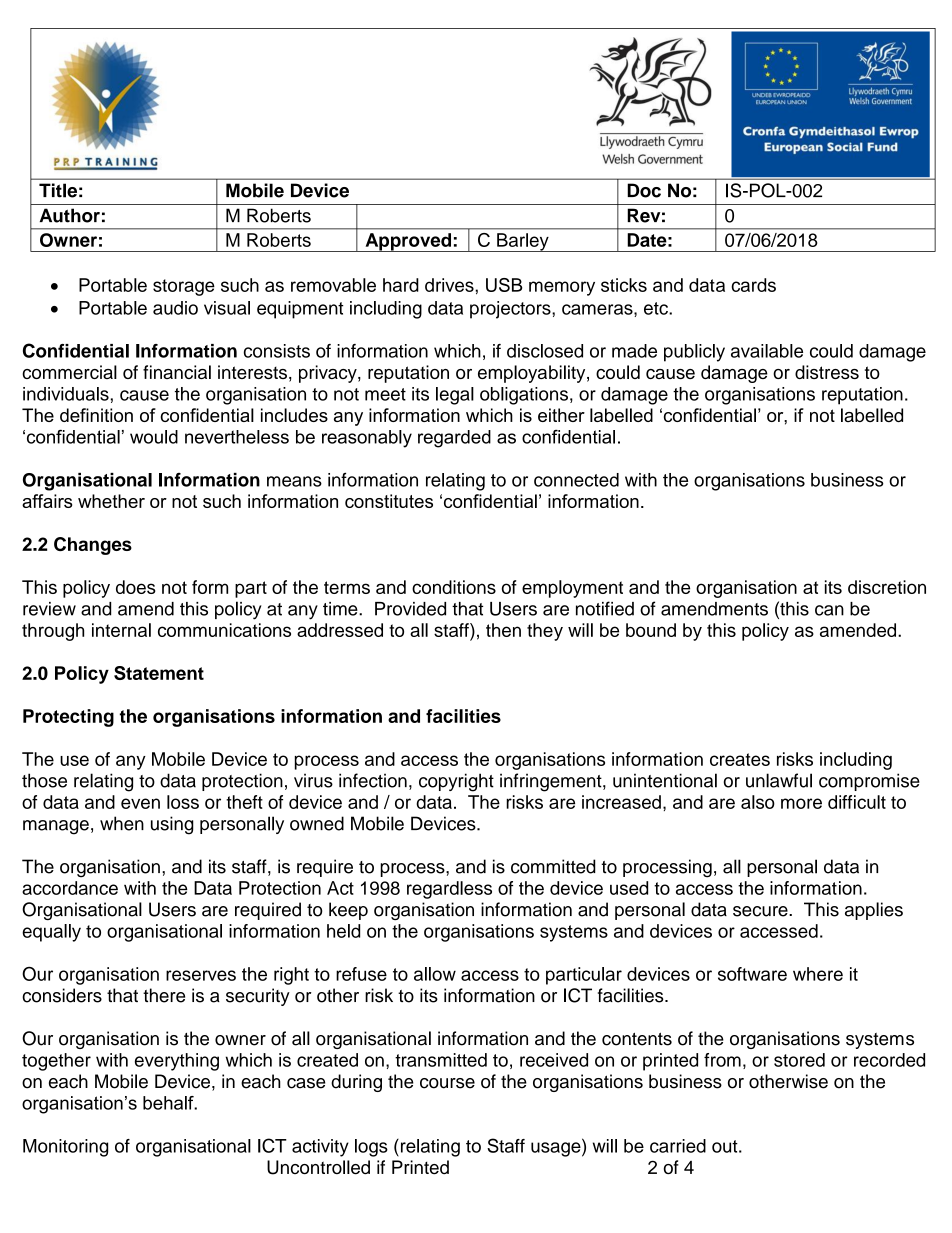  Describe the element at coordinates (159, 673) in the screenshot. I see `Statement` at that location.
